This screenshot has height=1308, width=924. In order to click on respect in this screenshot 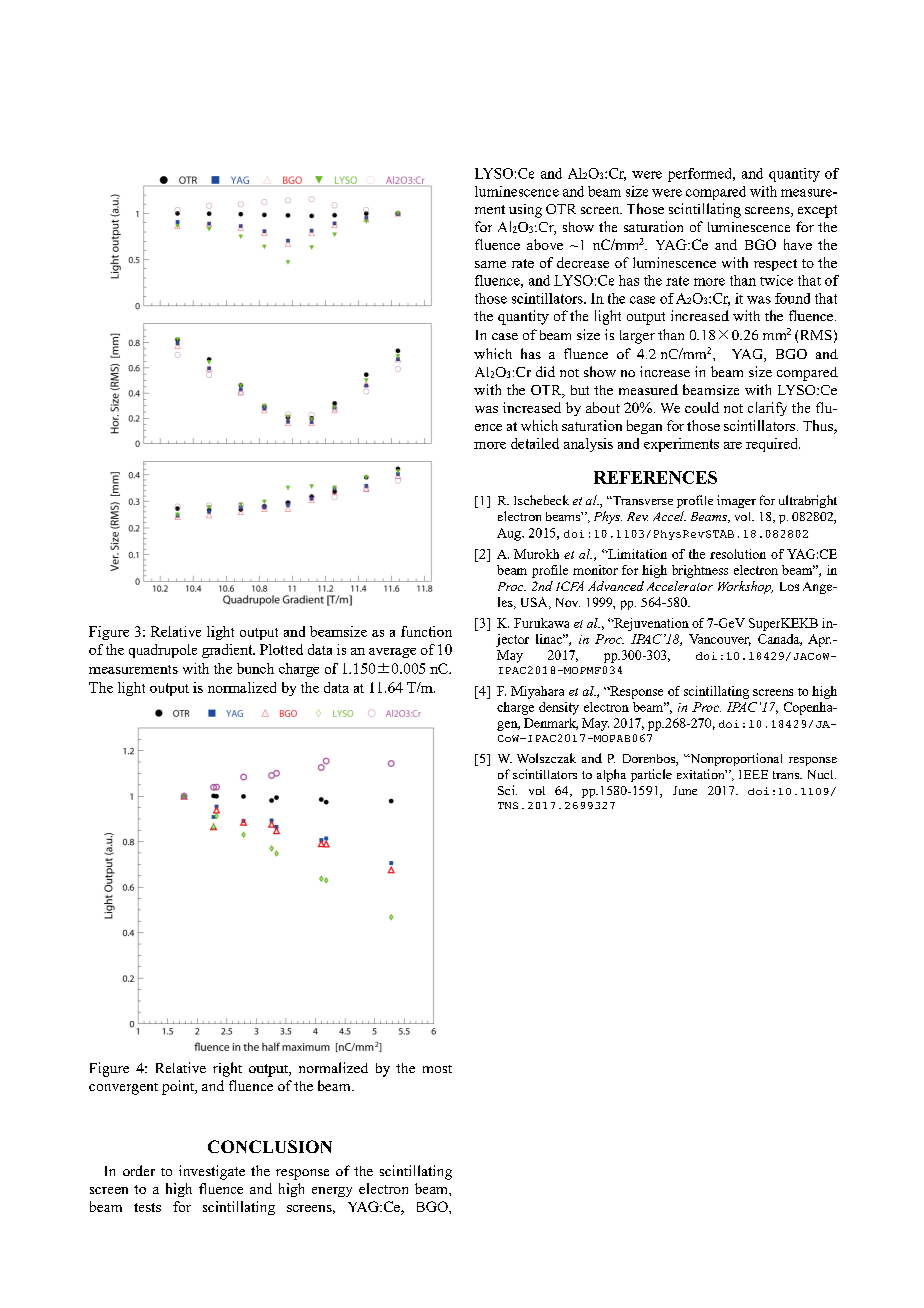, I will do `click(775, 265)`.
